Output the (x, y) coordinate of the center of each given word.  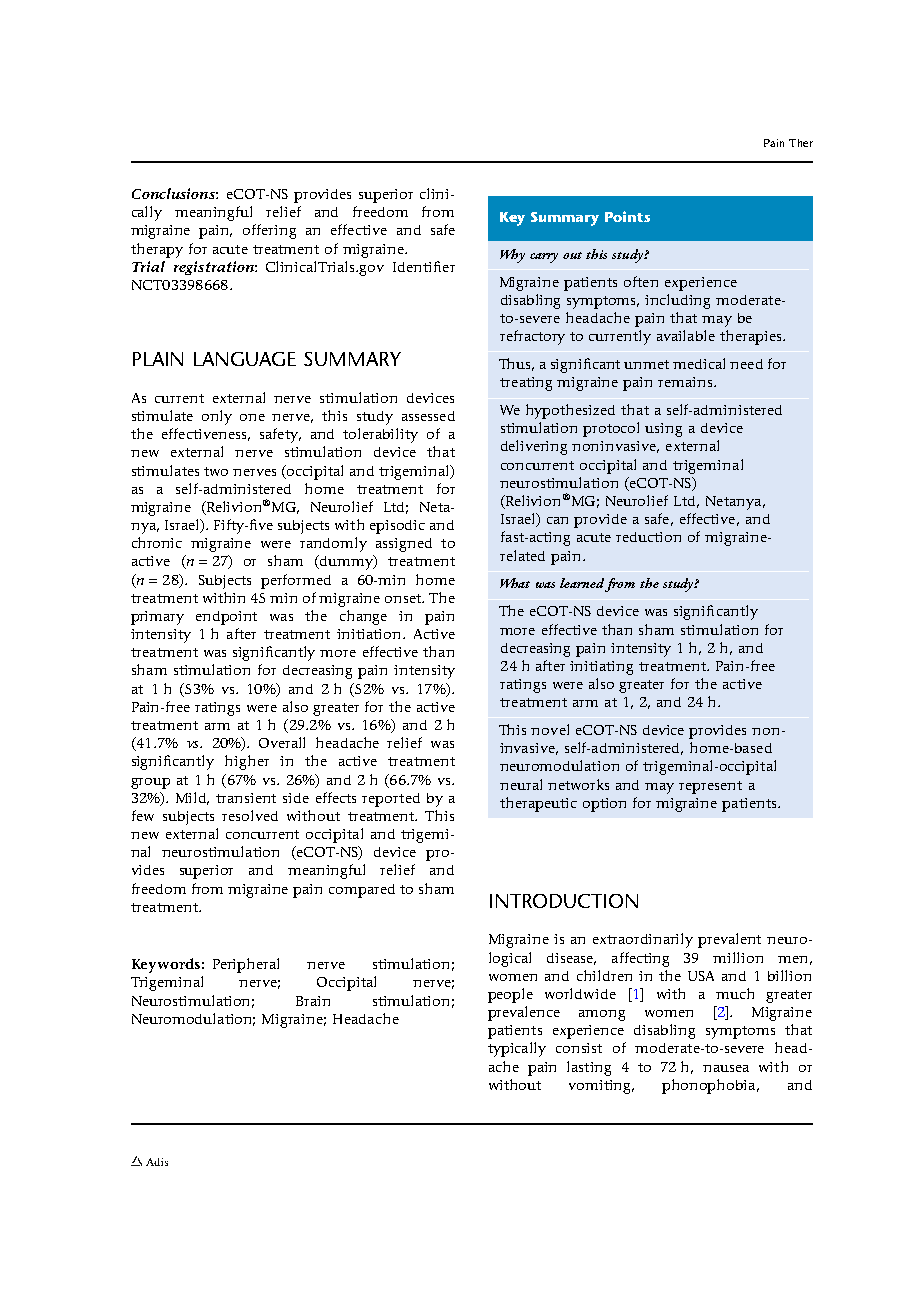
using (663, 430)
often (641, 281)
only (217, 417)
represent (710, 787)
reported (391, 800)
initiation (370, 634)
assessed (428, 416)
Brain (313, 1001)
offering (269, 231)
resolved (250, 815)
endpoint (226, 618)
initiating (601, 668)
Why (512, 256)
